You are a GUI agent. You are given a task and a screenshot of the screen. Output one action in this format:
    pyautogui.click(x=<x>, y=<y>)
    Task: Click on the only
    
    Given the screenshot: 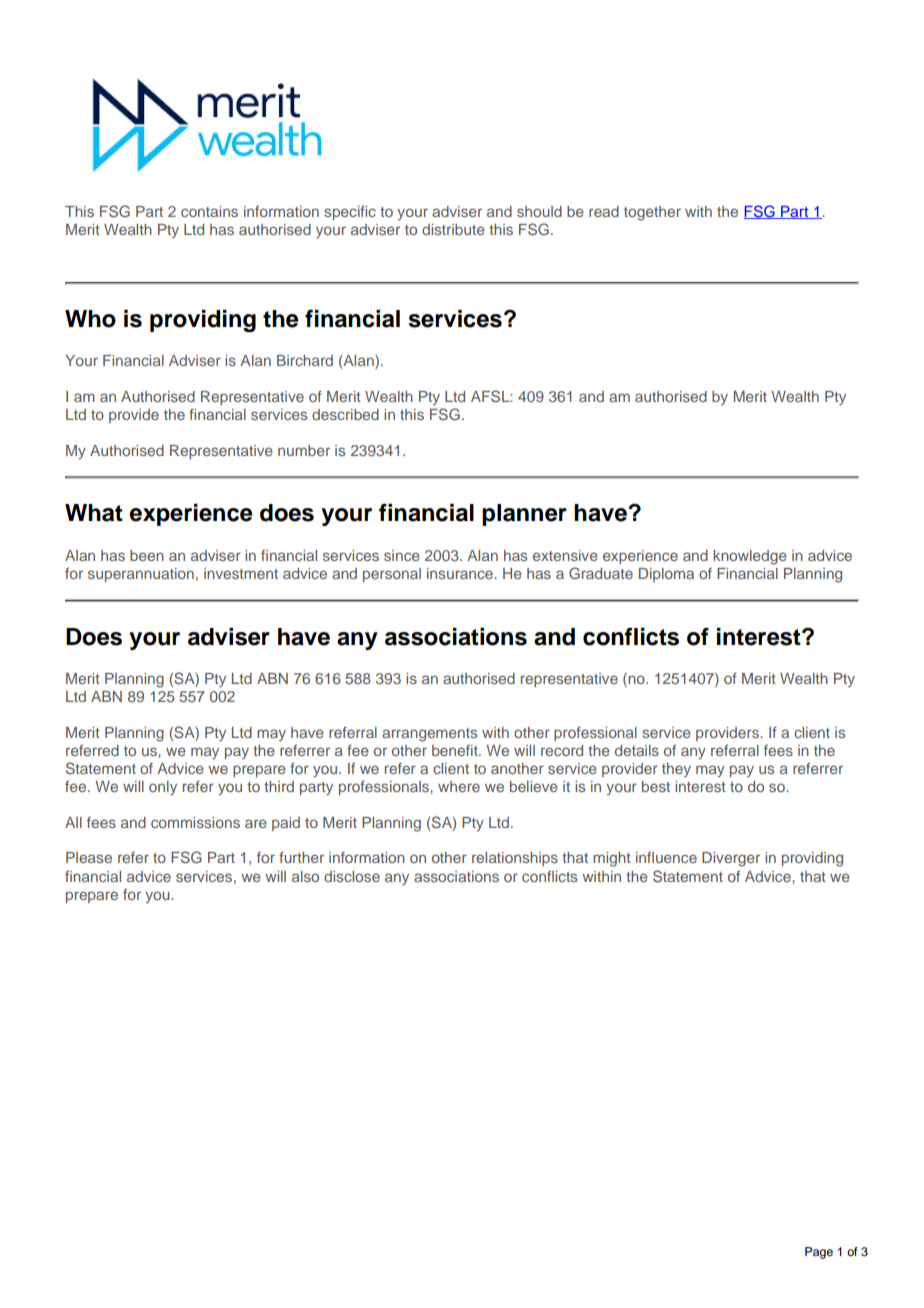 What is the action you would take?
    pyautogui.click(x=163, y=788)
